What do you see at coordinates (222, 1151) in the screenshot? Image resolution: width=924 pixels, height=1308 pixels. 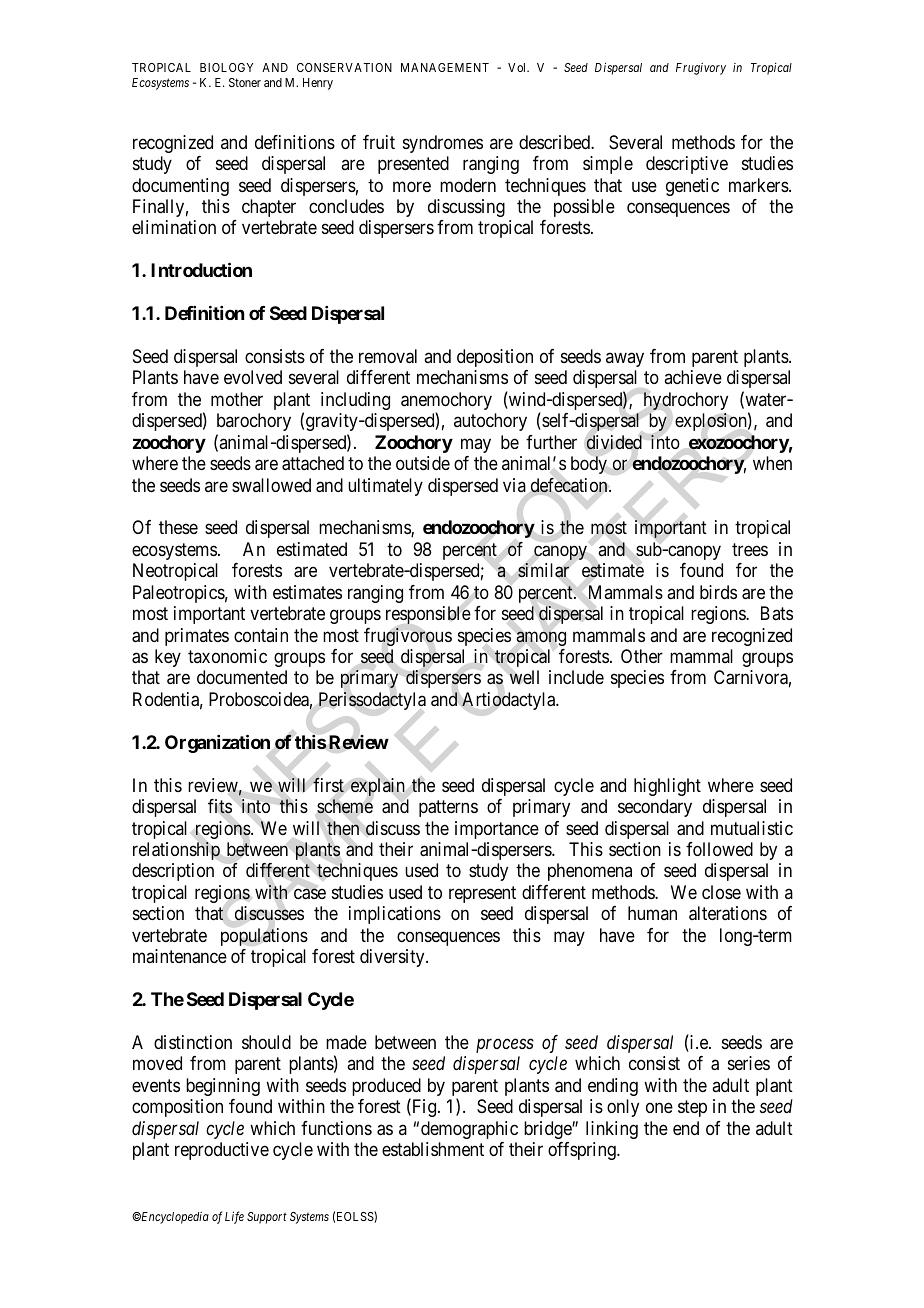 I see `reproductive` at bounding box center [222, 1151].
